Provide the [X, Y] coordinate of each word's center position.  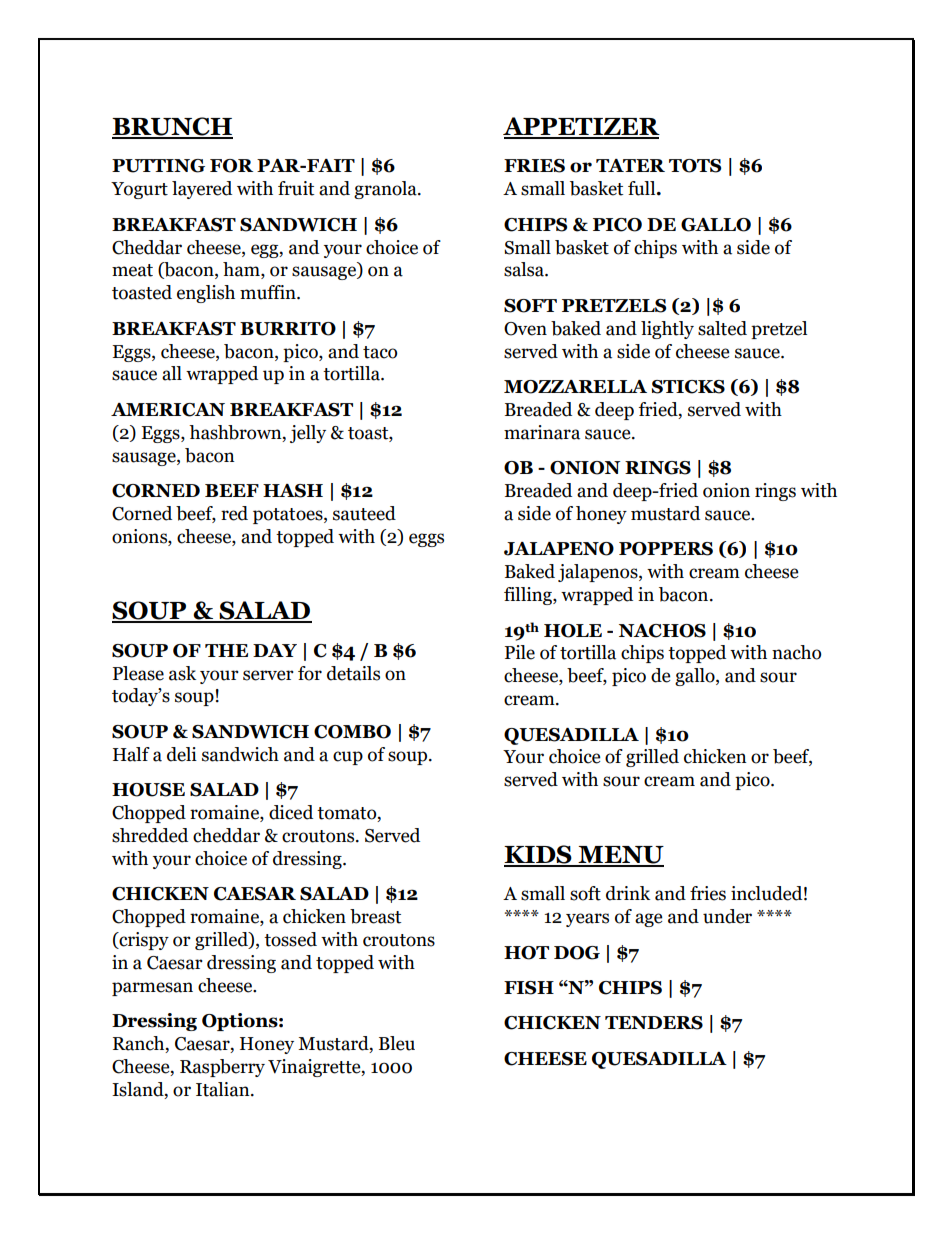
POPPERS [666, 549]
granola [386, 190]
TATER [630, 165]
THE [226, 650]
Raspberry [222, 1068]
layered [202, 190]
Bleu [397, 1043]
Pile [520, 652]
